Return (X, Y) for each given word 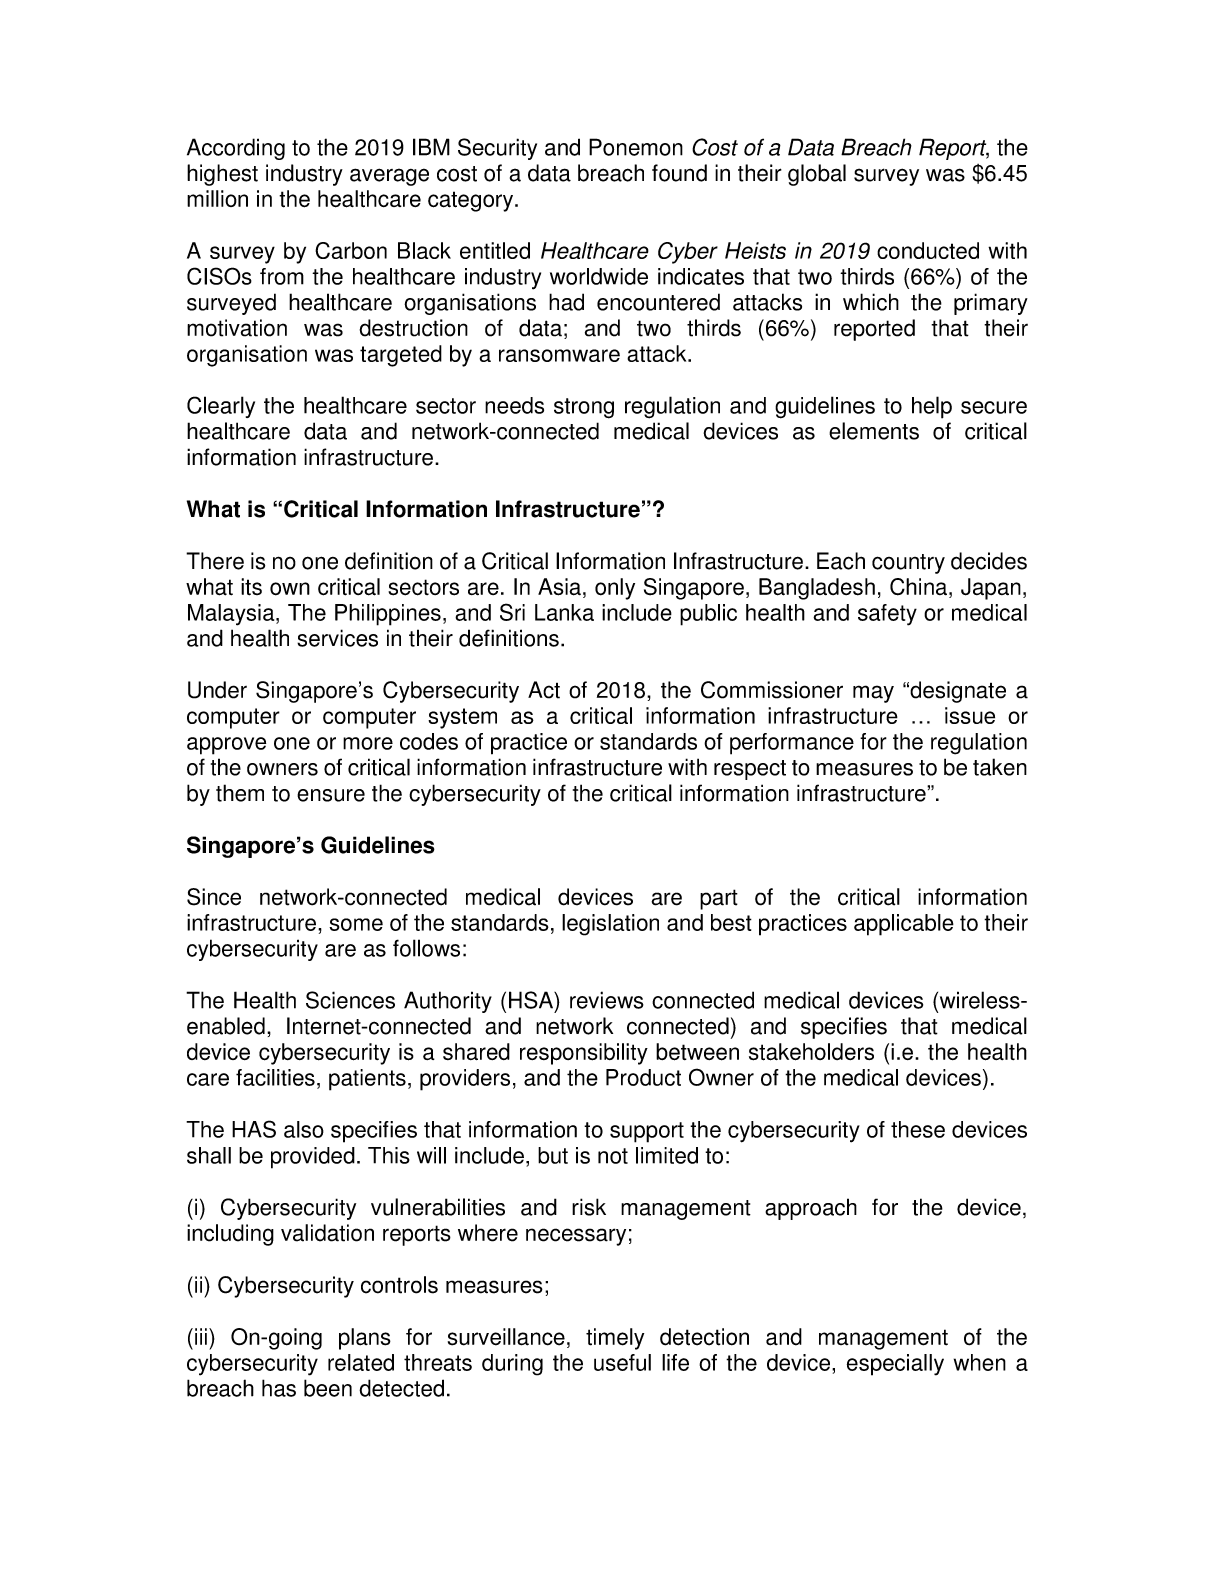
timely (615, 1339)
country (908, 564)
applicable (904, 925)
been (328, 1388)
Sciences (350, 1000)
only (615, 589)
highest (222, 175)
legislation (610, 925)
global (817, 175)
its (251, 587)
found (679, 173)
